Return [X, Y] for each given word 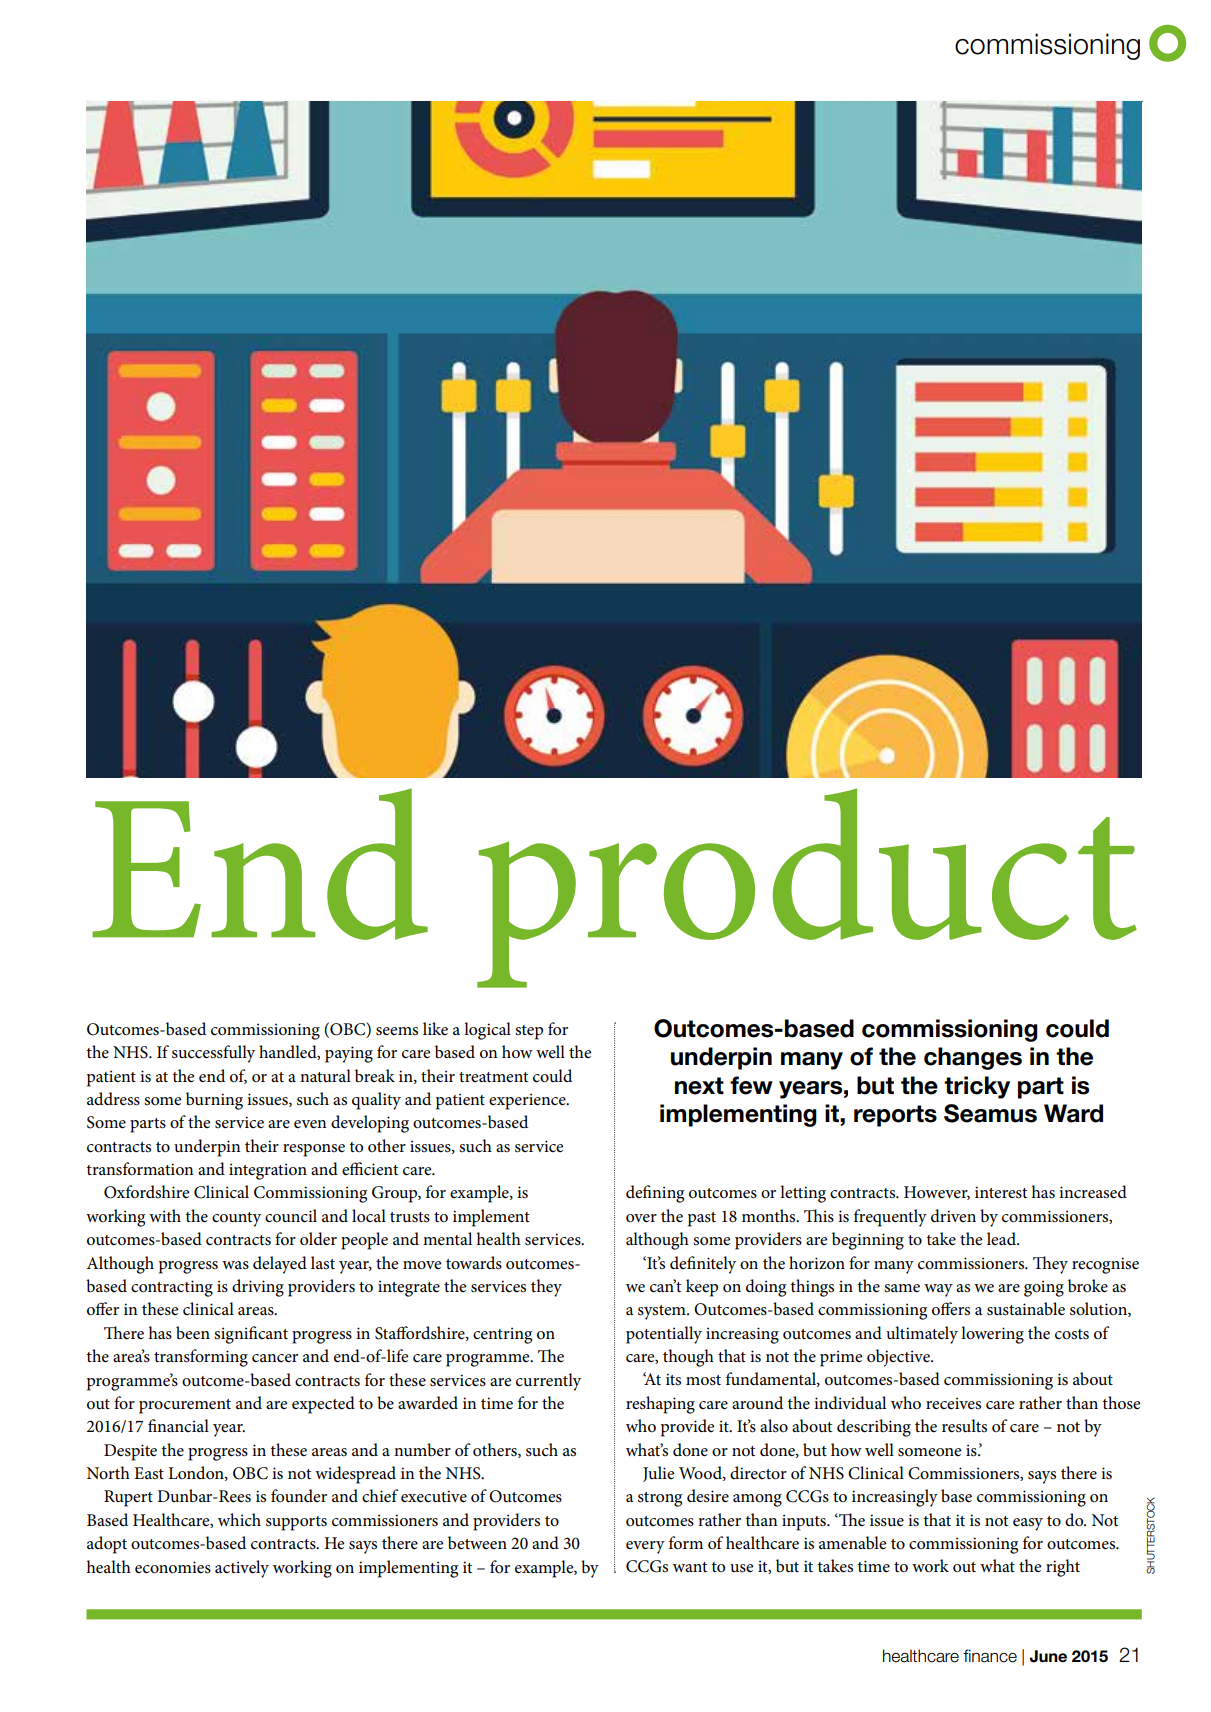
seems [397, 1031]
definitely [703, 1265]
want [690, 1567]
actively [242, 1569]
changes [973, 1058]
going [1044, 1288]
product [807, 888]
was [235, 1265]
